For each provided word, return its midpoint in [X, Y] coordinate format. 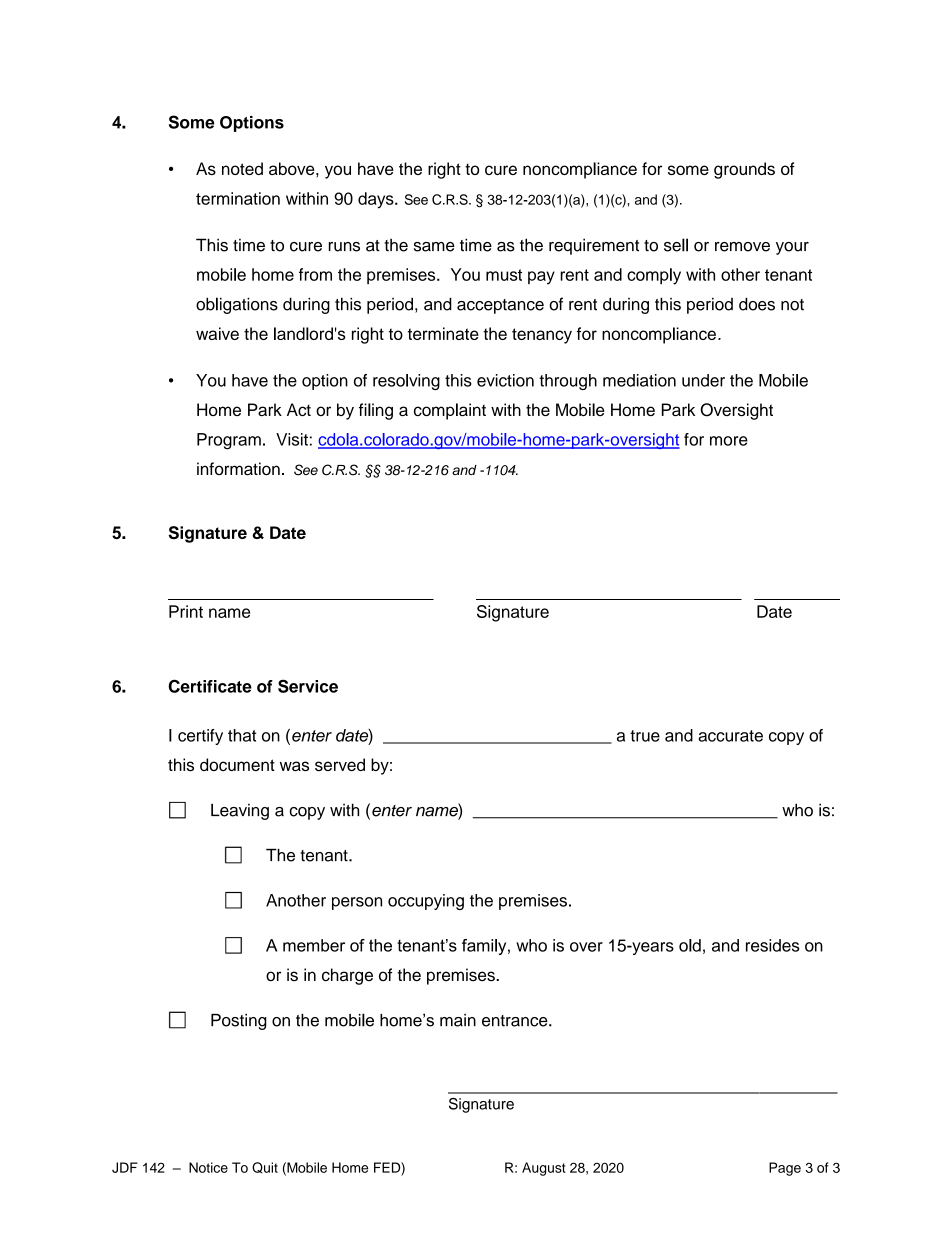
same [434, 247]
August [544, 1169]
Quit [265, 1167]
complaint [450, 411]
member [314, 945]
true [645, 736]
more [729, 441]
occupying [426, 902]
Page [785, 1169]
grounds [744, 170]
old [690, 945]
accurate [730, 736]
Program [229, 441]
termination [238, 198]
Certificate [210, 686]
